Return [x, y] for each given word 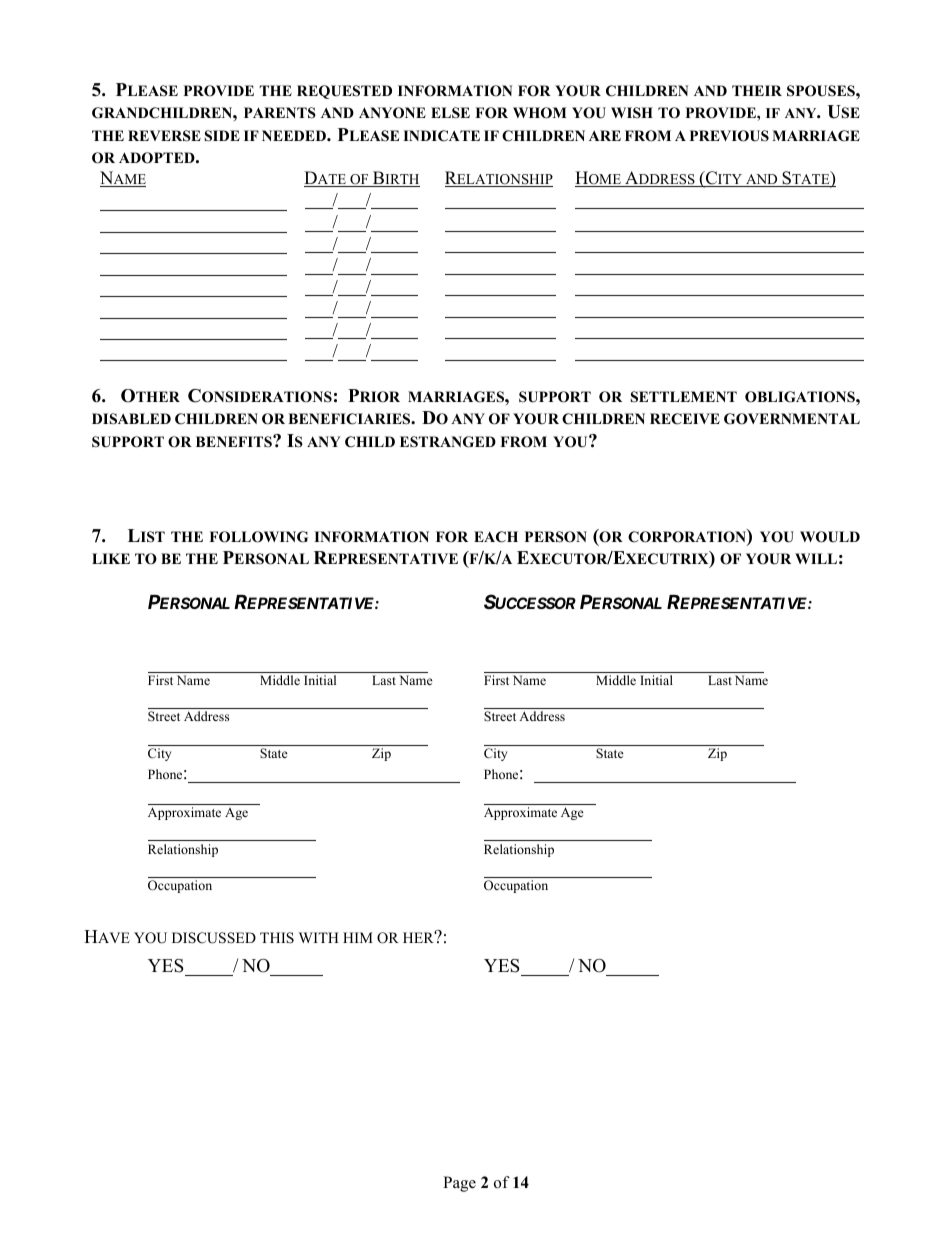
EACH [496, 537]
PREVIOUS [729, 136]
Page [459, 1184]
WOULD [830, 537]
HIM [358, 937]
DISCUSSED [214, 938]
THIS [277, 938]
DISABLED [131, 419]
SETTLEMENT [684, 397]
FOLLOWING [258, 537]
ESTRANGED [448, 442]
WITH [319, 937]
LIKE [111, 558]
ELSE [450, 113]
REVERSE [164, 136]
